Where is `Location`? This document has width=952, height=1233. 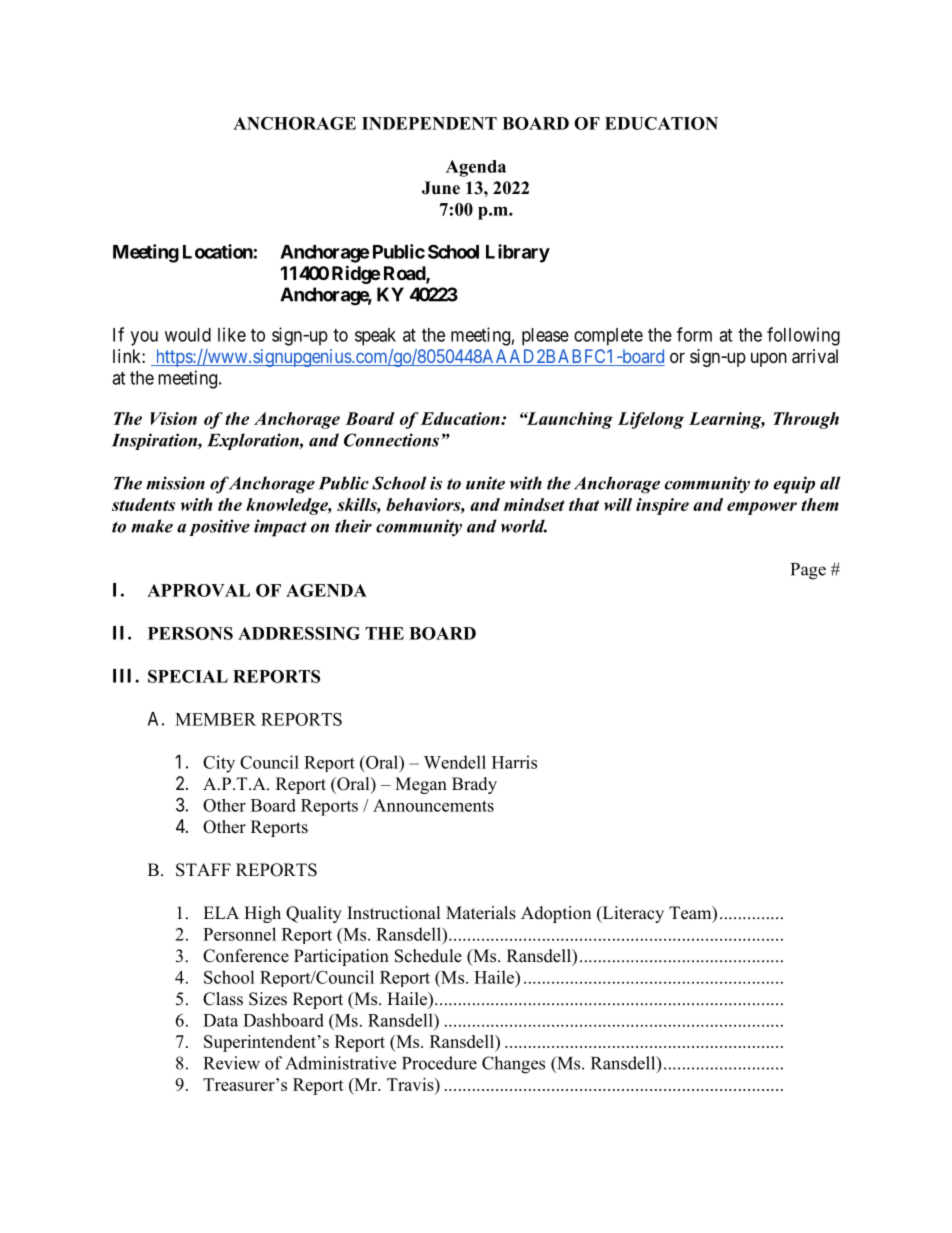
Location is located at coordinates (218, 251).
